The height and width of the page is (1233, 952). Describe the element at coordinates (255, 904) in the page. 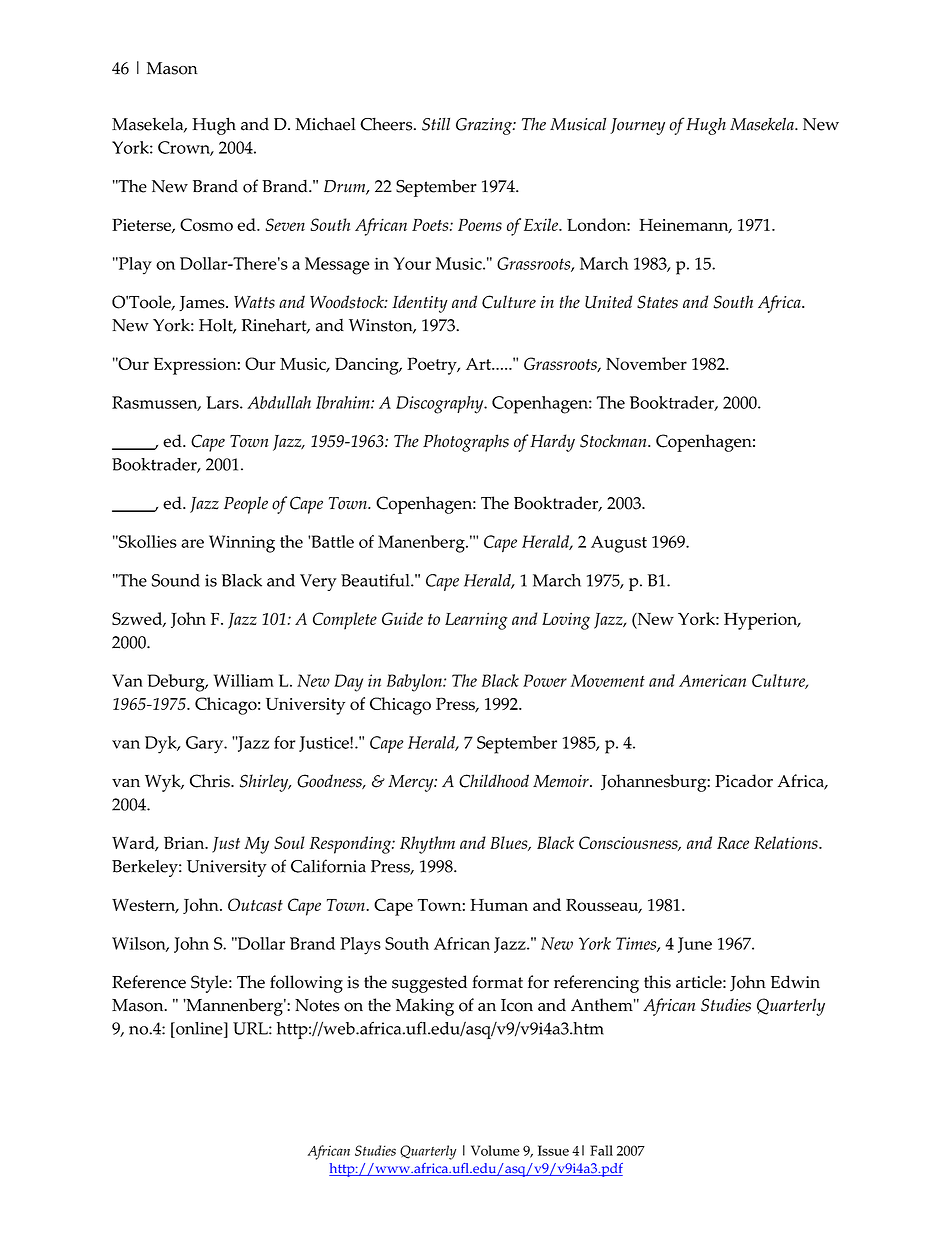

I see `Outcast` at that location.
